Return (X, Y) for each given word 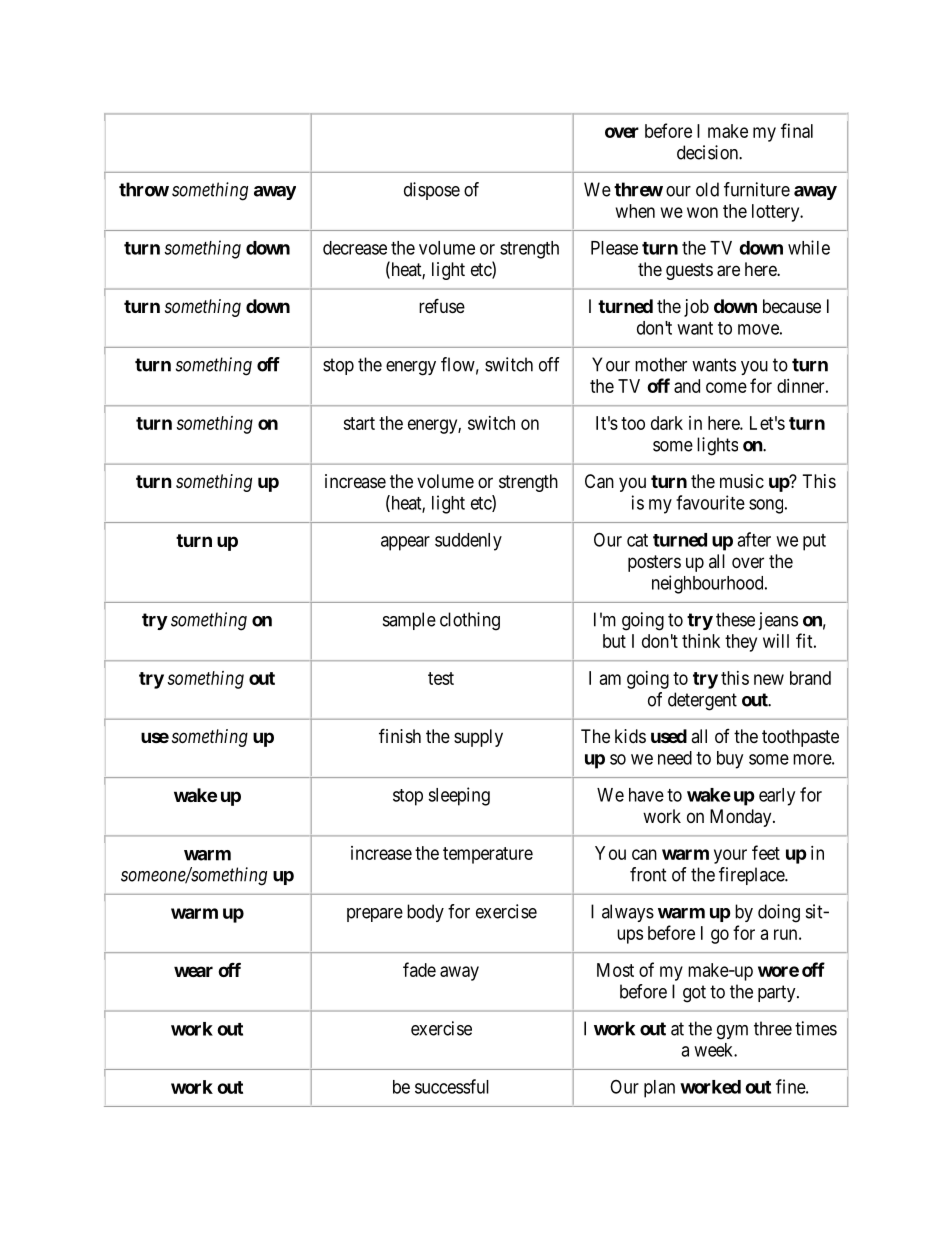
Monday (742, 818)
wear (193, 971)
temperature (488, 855)
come (726, 387)
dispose (432, 191)
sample (409, 621)
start (359, 423)
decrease (355, 248)
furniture (757, 189)
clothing (470, 621)
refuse (442, 305)
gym (732, 1032)
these (735, 619)
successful (452, 1086)
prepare (375, 915)
